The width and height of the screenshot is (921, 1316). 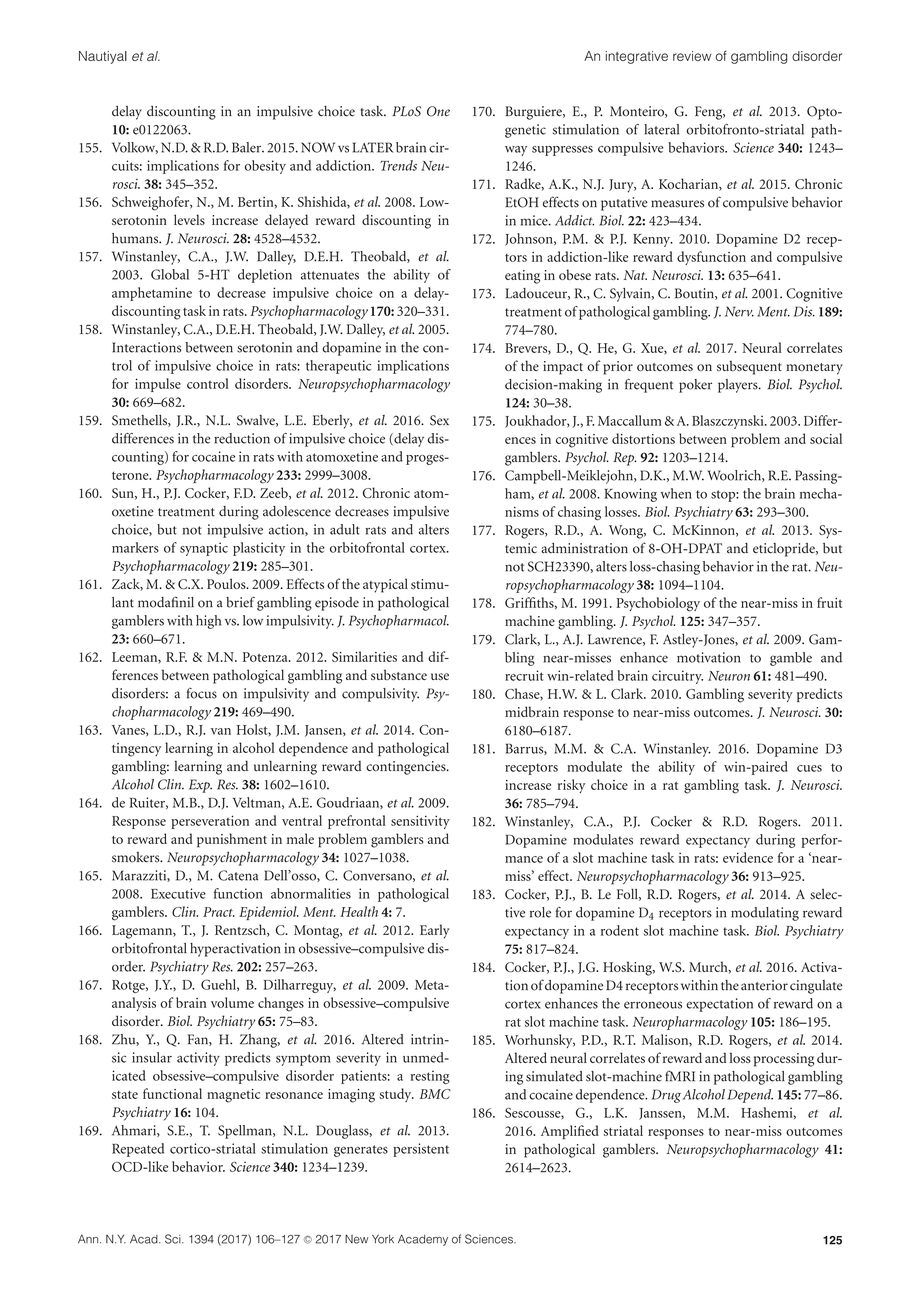 What do you see at coordinates (765, 914) in the screenshot?
I see `modulating` at bounding box center [765, 914].
